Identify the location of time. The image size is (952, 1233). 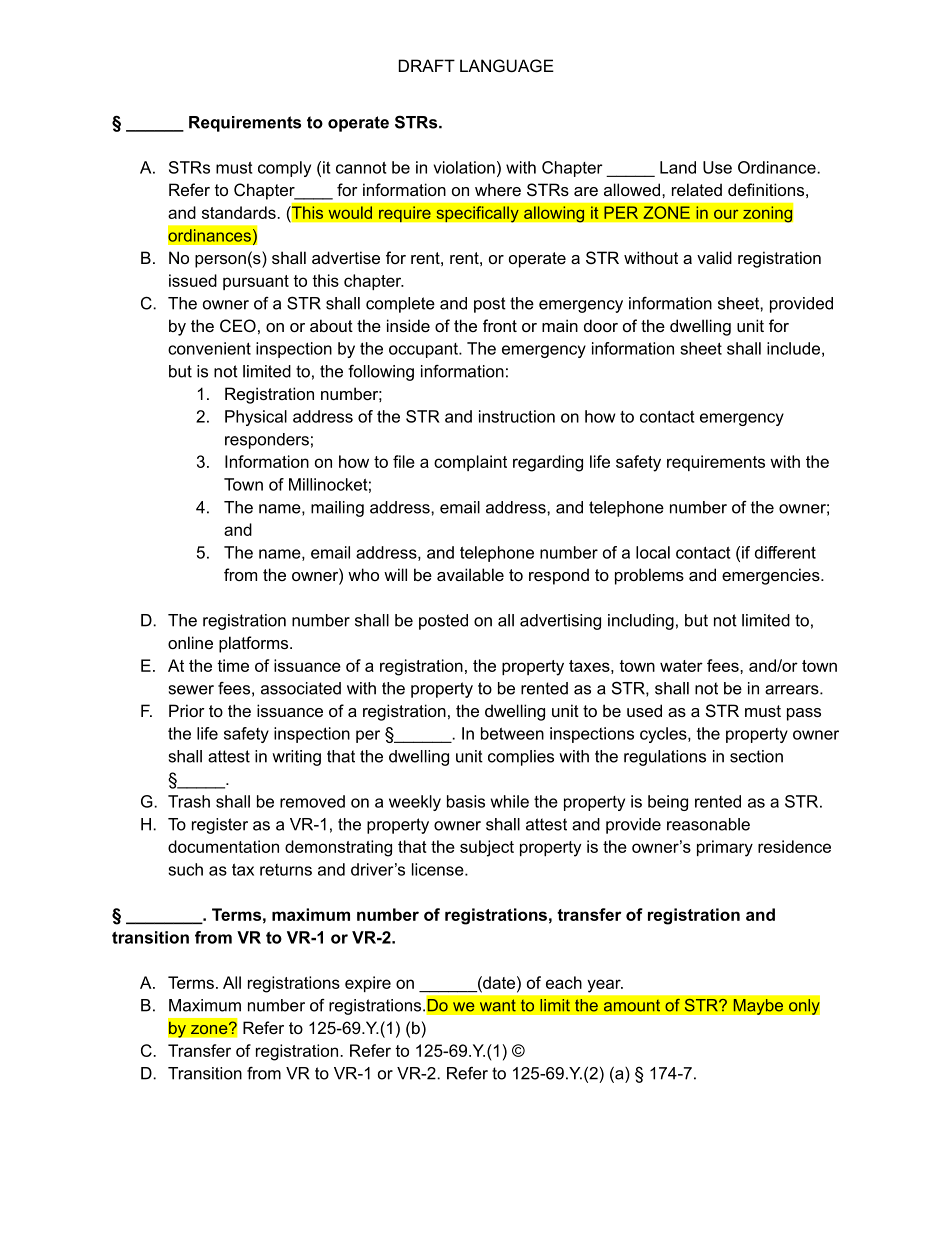
(233, 665).
